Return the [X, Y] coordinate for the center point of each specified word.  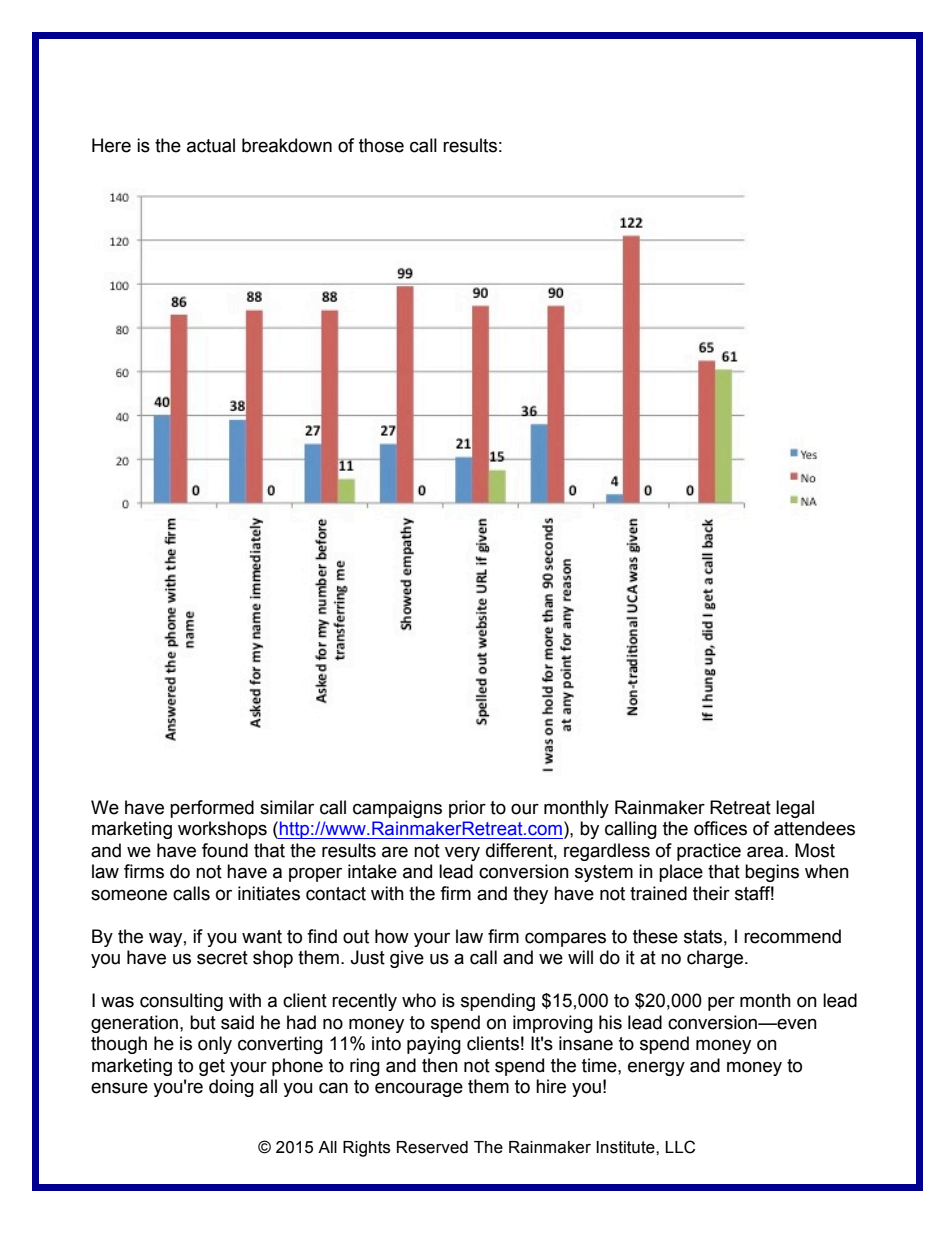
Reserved [432, 1147]
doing [231, 1088]
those [381, 145]
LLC [680, 1147]
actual [211, 145]
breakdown [287, 145]
